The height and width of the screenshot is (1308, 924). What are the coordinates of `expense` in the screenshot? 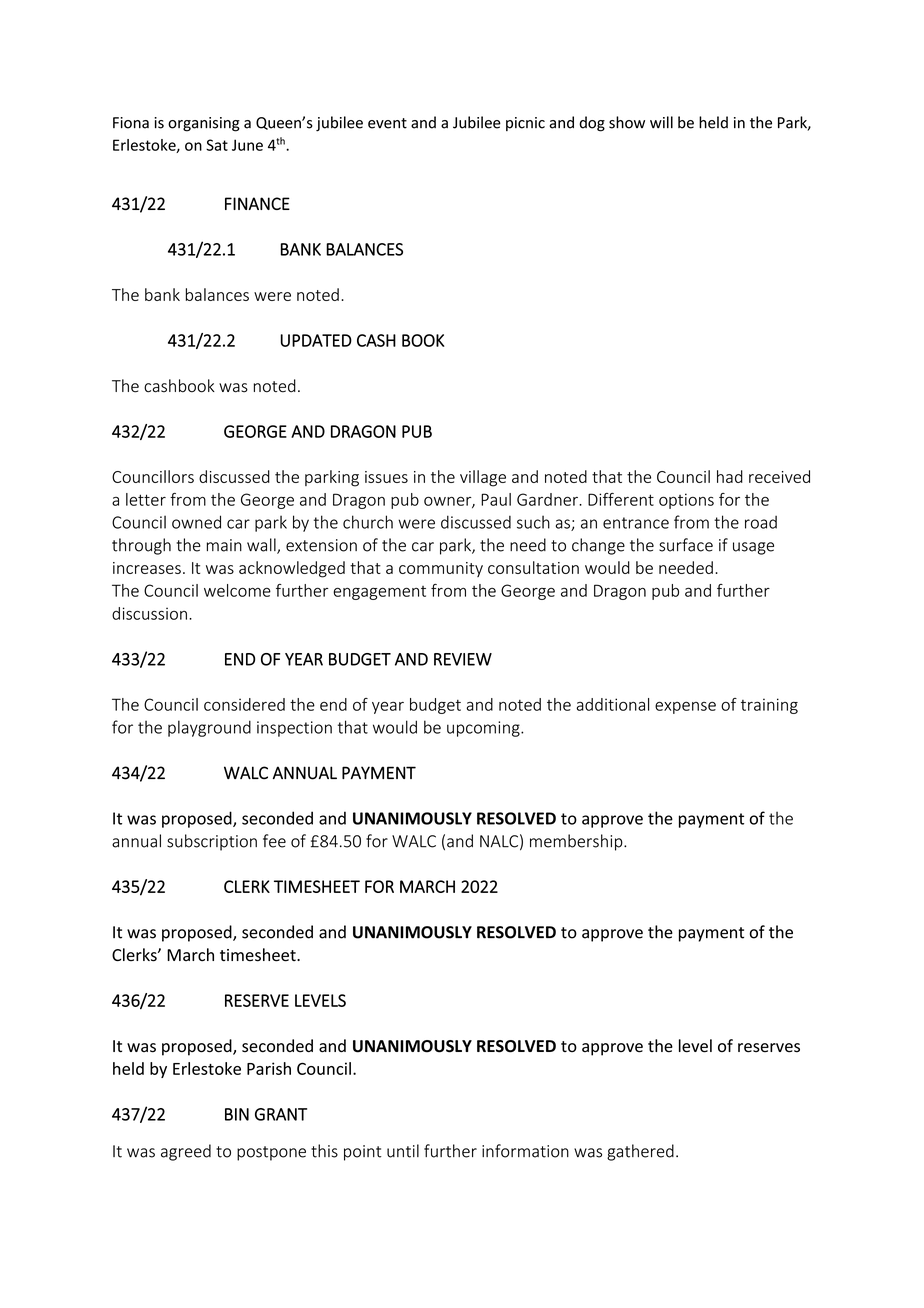 It's located at (685, 707).
